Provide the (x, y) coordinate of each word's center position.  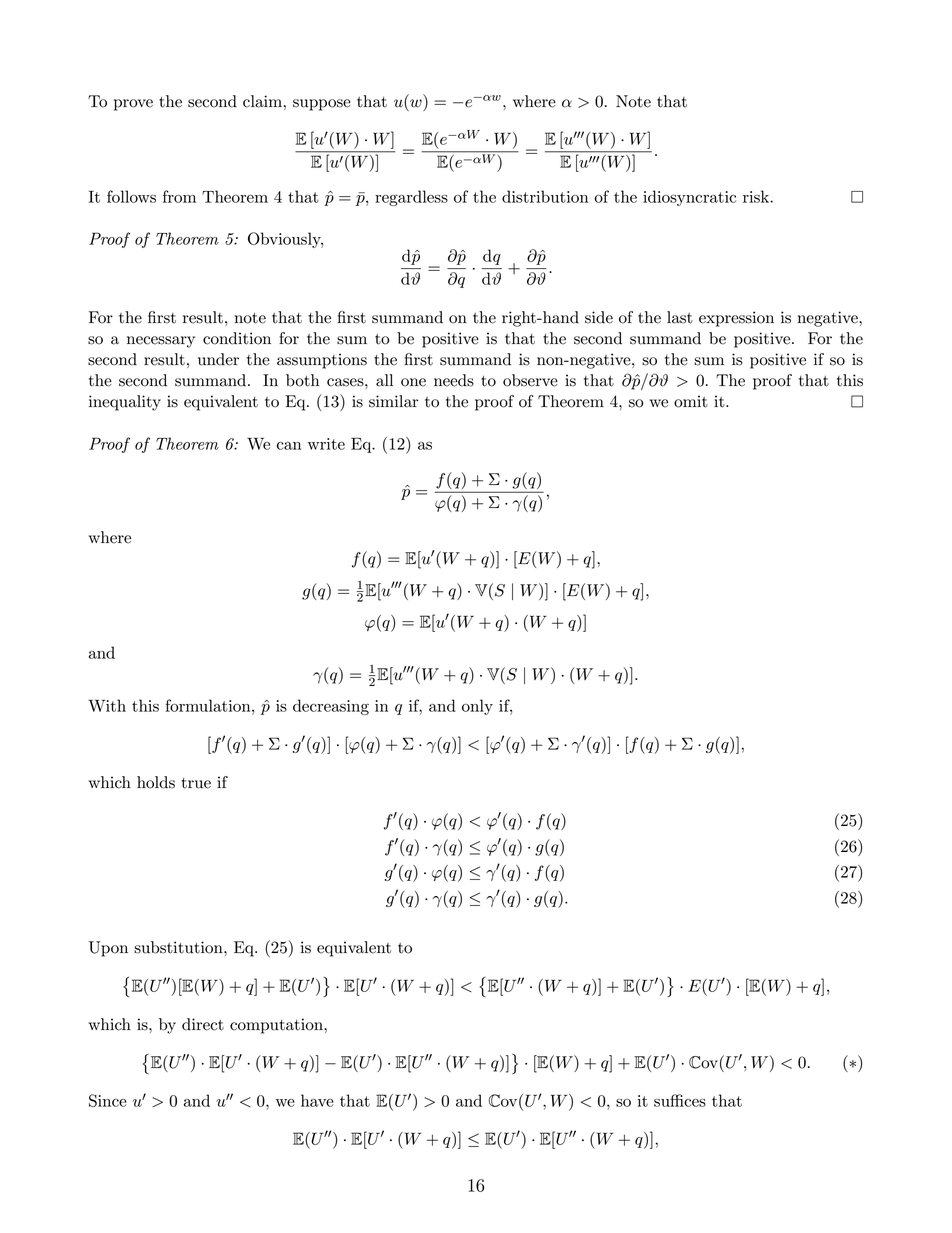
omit (691, 401)
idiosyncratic (689, 198)
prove (133, 105)
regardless (411, 198)
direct (203, 1024)
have (317, 1100)
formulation (209, 705)
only (477, 707)
